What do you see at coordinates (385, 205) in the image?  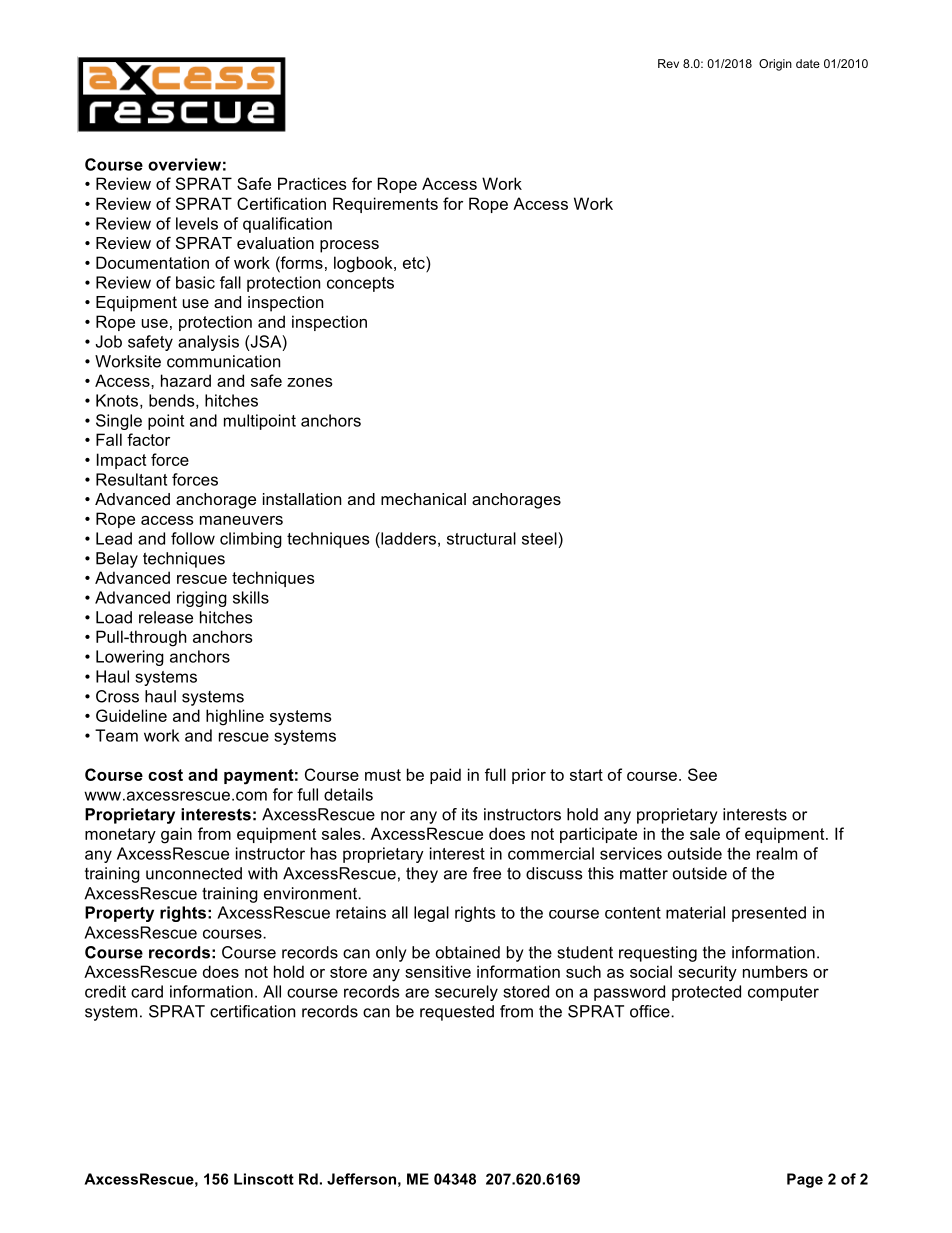 I see `Requirements` at bounding box center [385, 205].
